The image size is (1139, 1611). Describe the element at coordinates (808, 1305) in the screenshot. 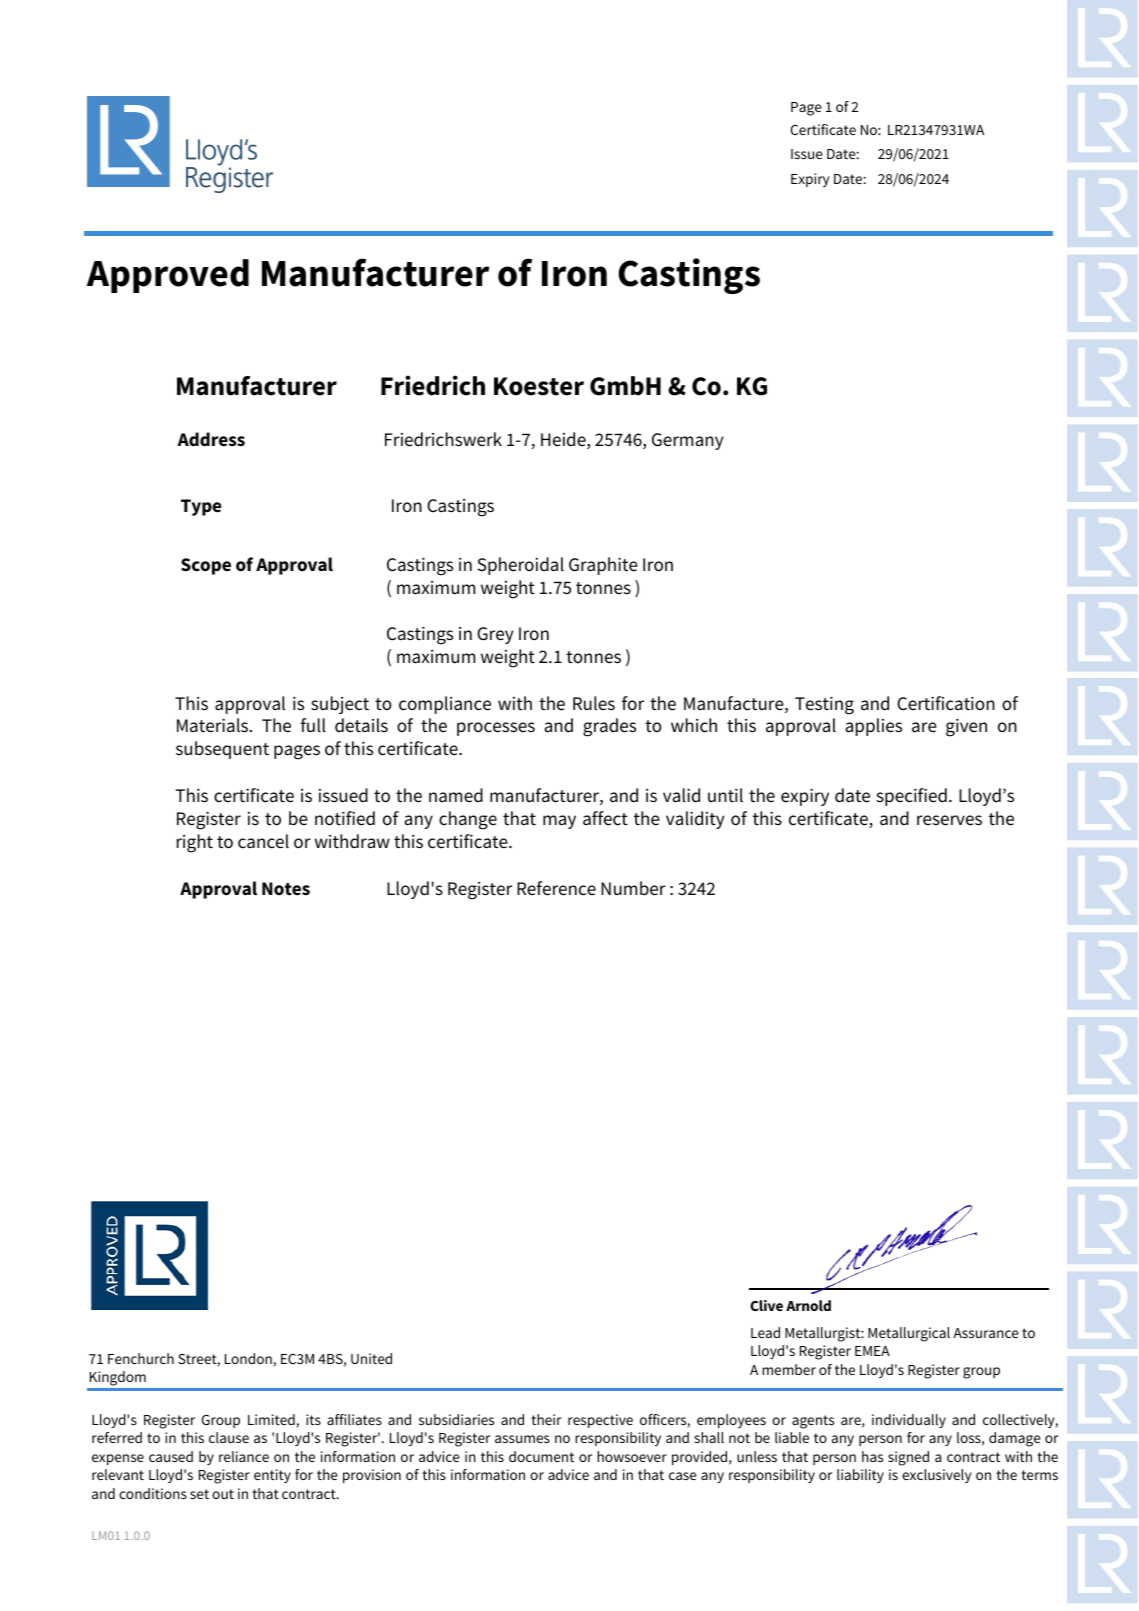

I see `Arnold` at that location.
